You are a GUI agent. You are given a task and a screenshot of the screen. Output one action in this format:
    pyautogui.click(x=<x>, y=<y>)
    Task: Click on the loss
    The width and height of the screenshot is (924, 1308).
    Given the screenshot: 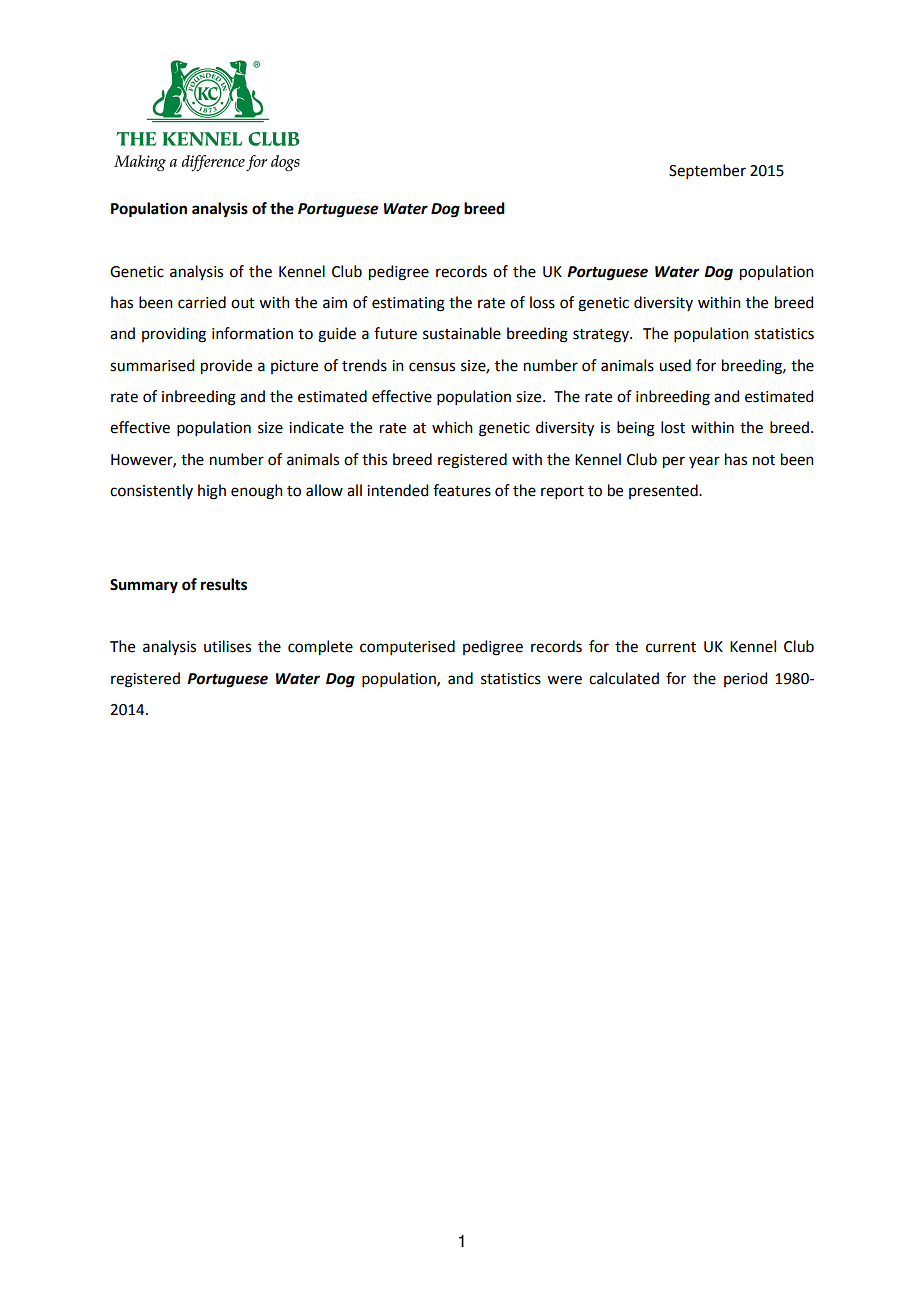 What is the action you would take?
    pyautogui.click(x=542, y=302)
